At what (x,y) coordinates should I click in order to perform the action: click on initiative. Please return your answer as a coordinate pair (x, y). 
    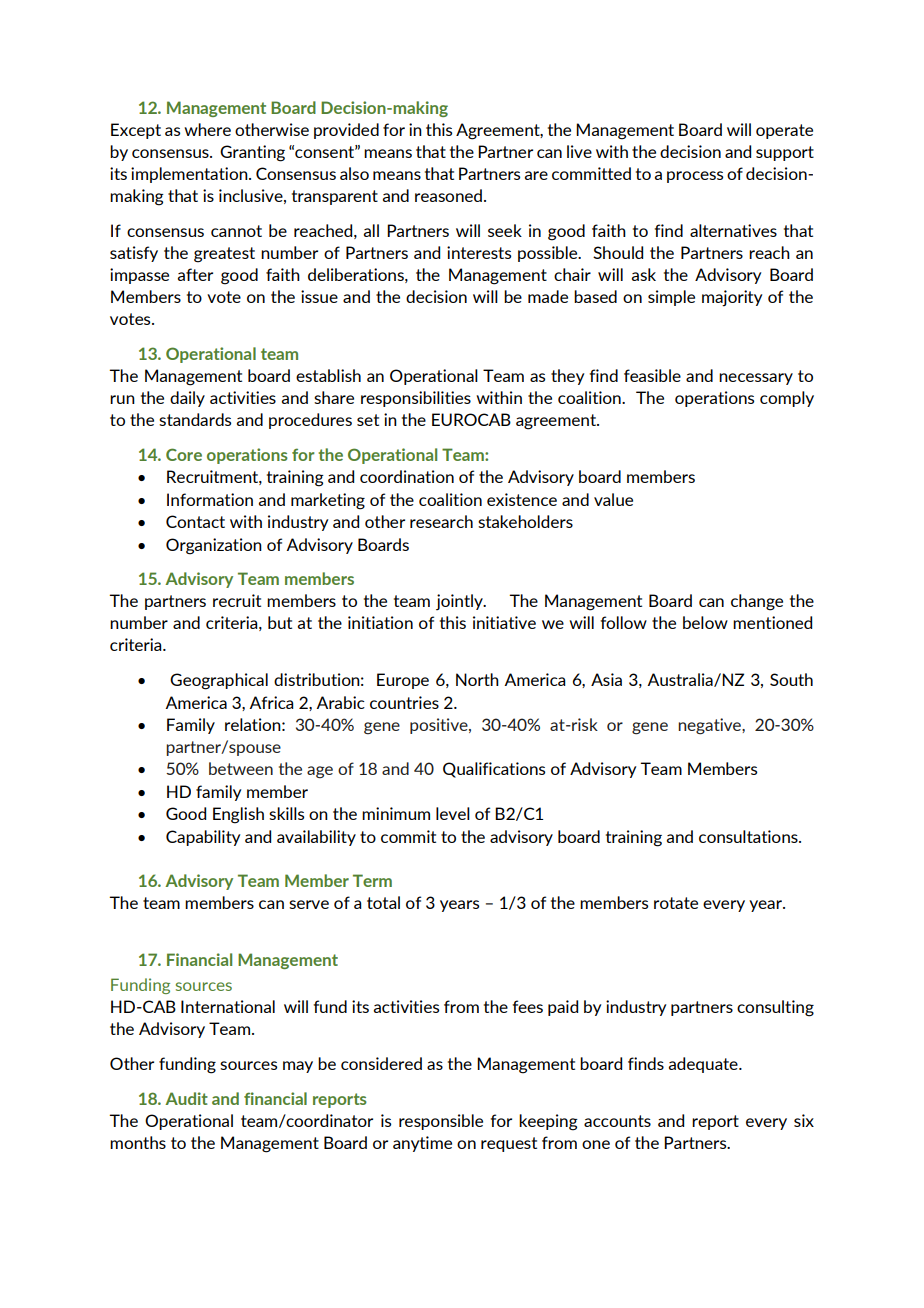
    Looking at the image, I should click on (504, 622).
